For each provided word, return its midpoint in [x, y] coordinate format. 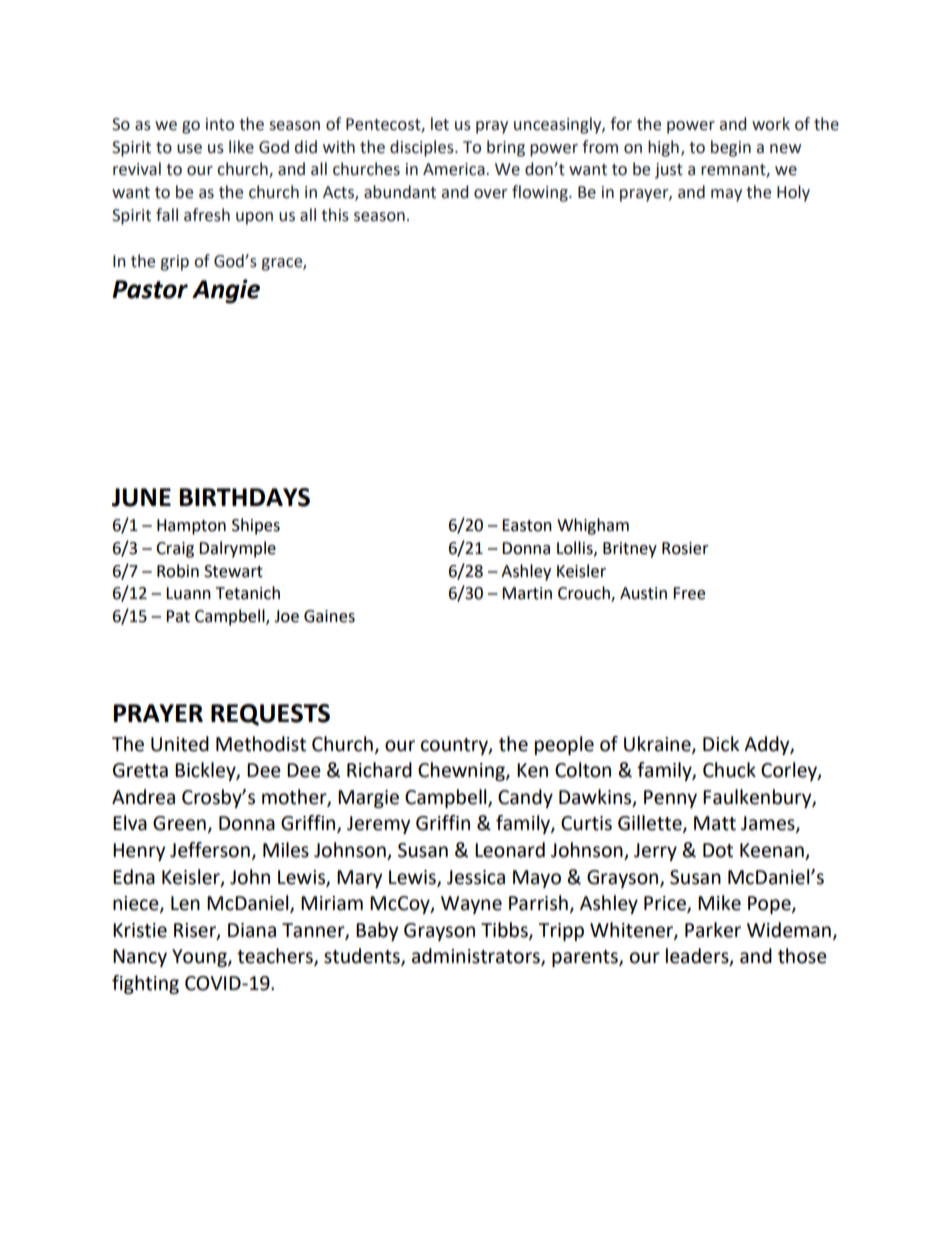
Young [200, 958]
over [491, 194]
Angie [226, 291]
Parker [713, 930]
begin [731, 148]
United [180, 744]
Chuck [729, 770]
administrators [477, 957]
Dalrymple [237, 549]
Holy [793, 193]
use [189, 149]
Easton [527, 525]
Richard [379, 770]
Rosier [685, 548]
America [455, 169]
